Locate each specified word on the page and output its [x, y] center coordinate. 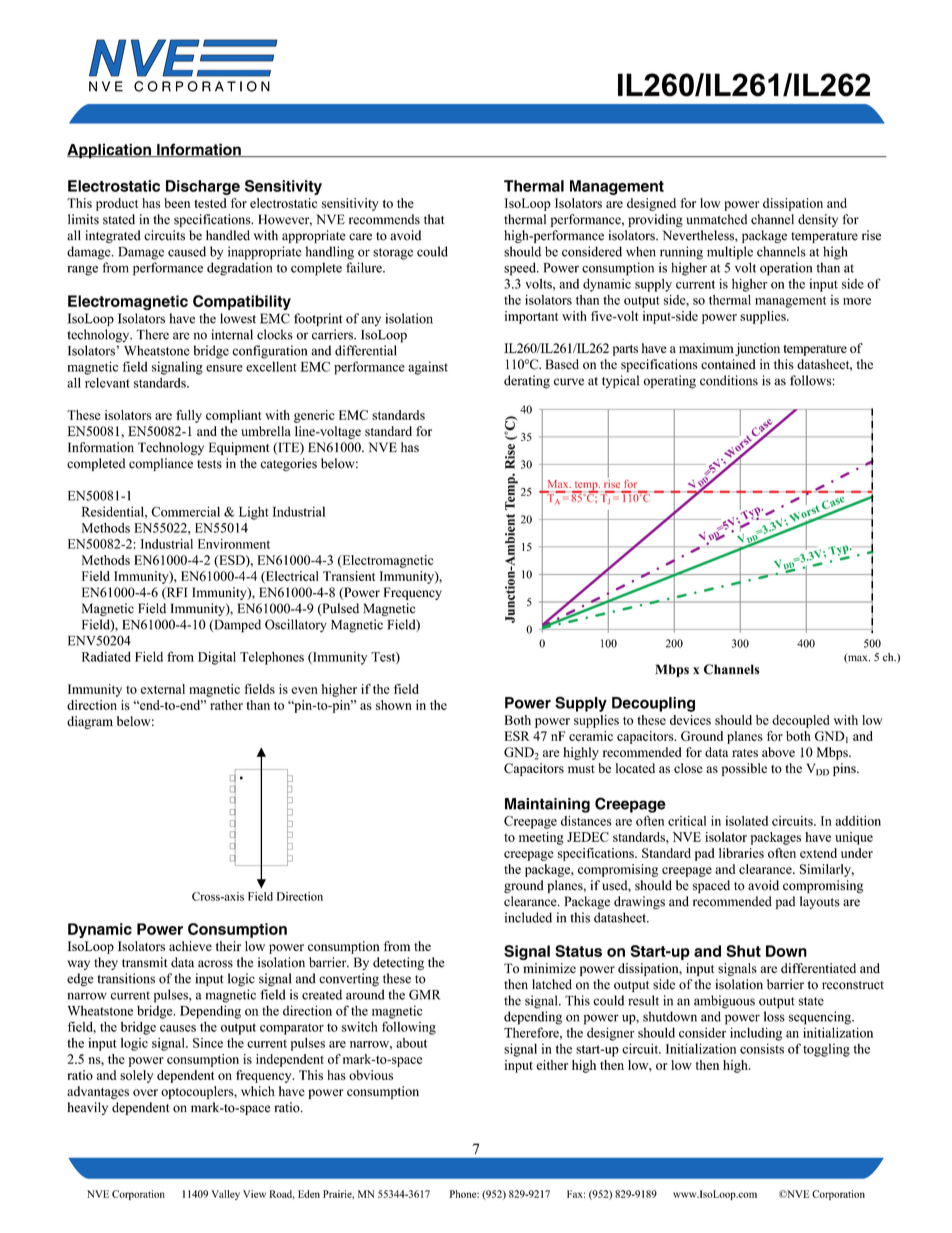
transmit [144, 962]
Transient [349, 576]
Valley [225, 1195]
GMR [424, 994]
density [818, 220]
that [434, 219]
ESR [517, 736]
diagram [90, 722]
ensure [224, 368]
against [428, 368]
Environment [234, 544]
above [778, 752]
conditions [729, 380]
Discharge [203, 187]
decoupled [801, 721]
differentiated [818, 968]
